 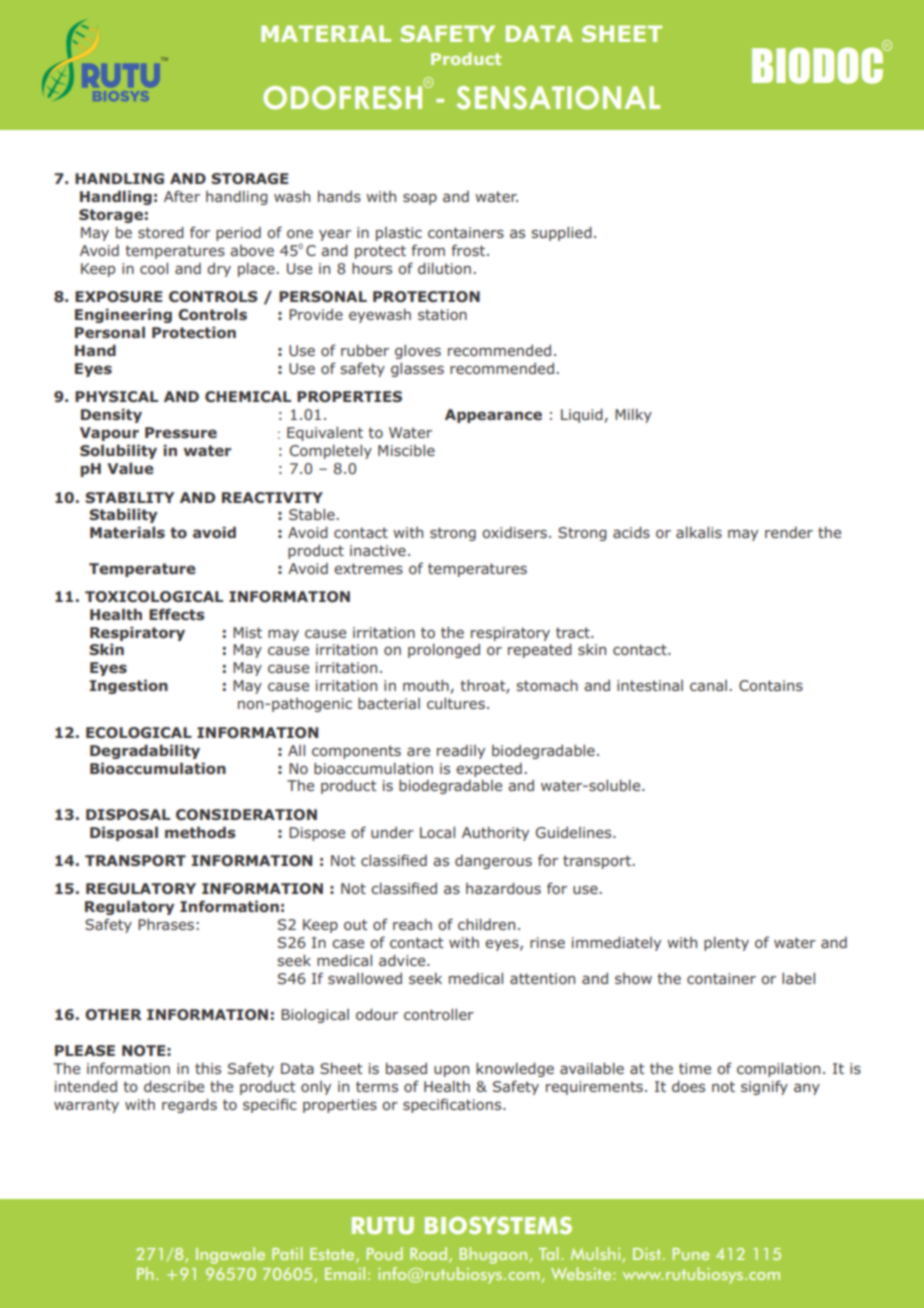 I want to click on Patil, so click(x=287, y=1253).
